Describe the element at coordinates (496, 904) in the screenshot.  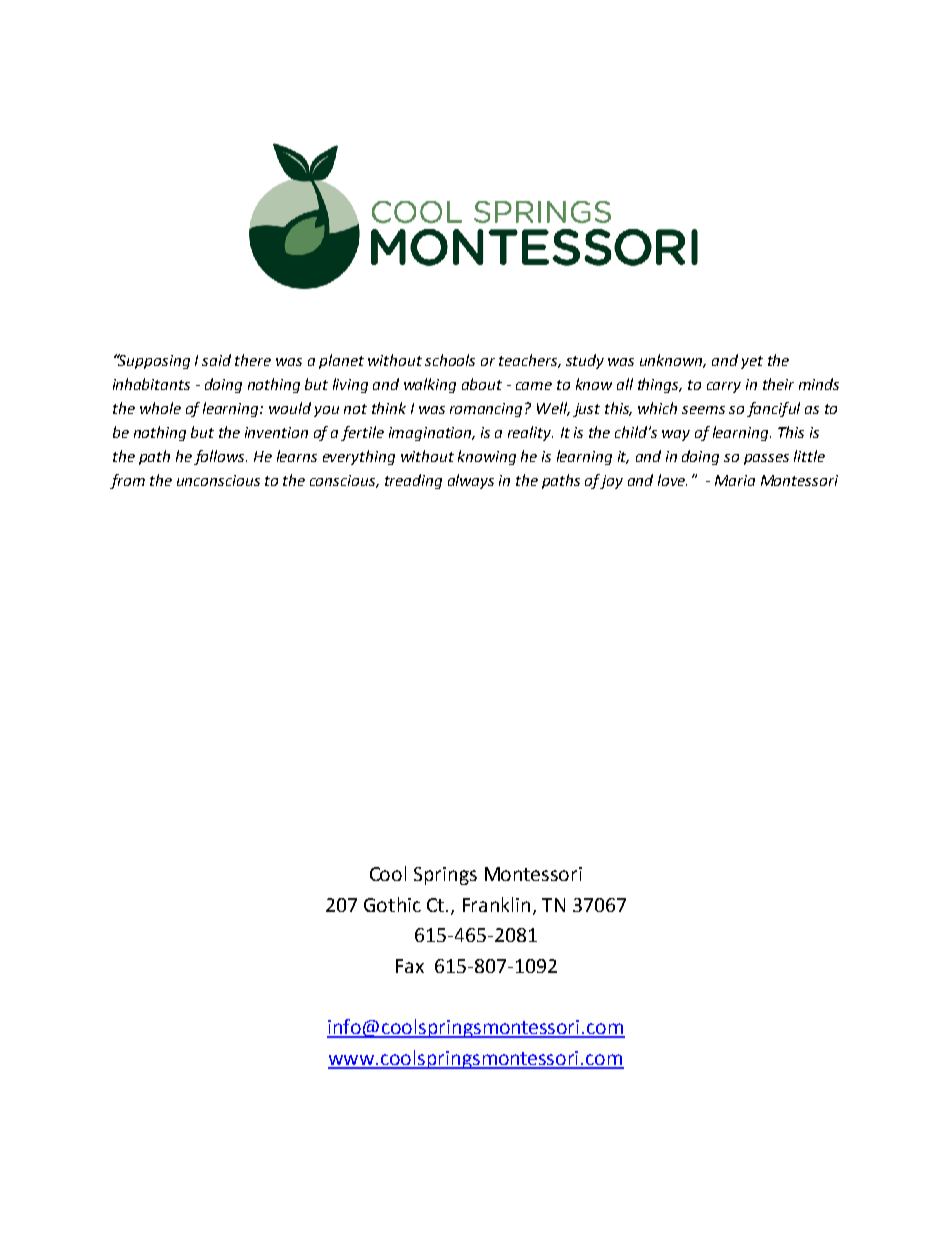
I see `Franklin` at that location.
